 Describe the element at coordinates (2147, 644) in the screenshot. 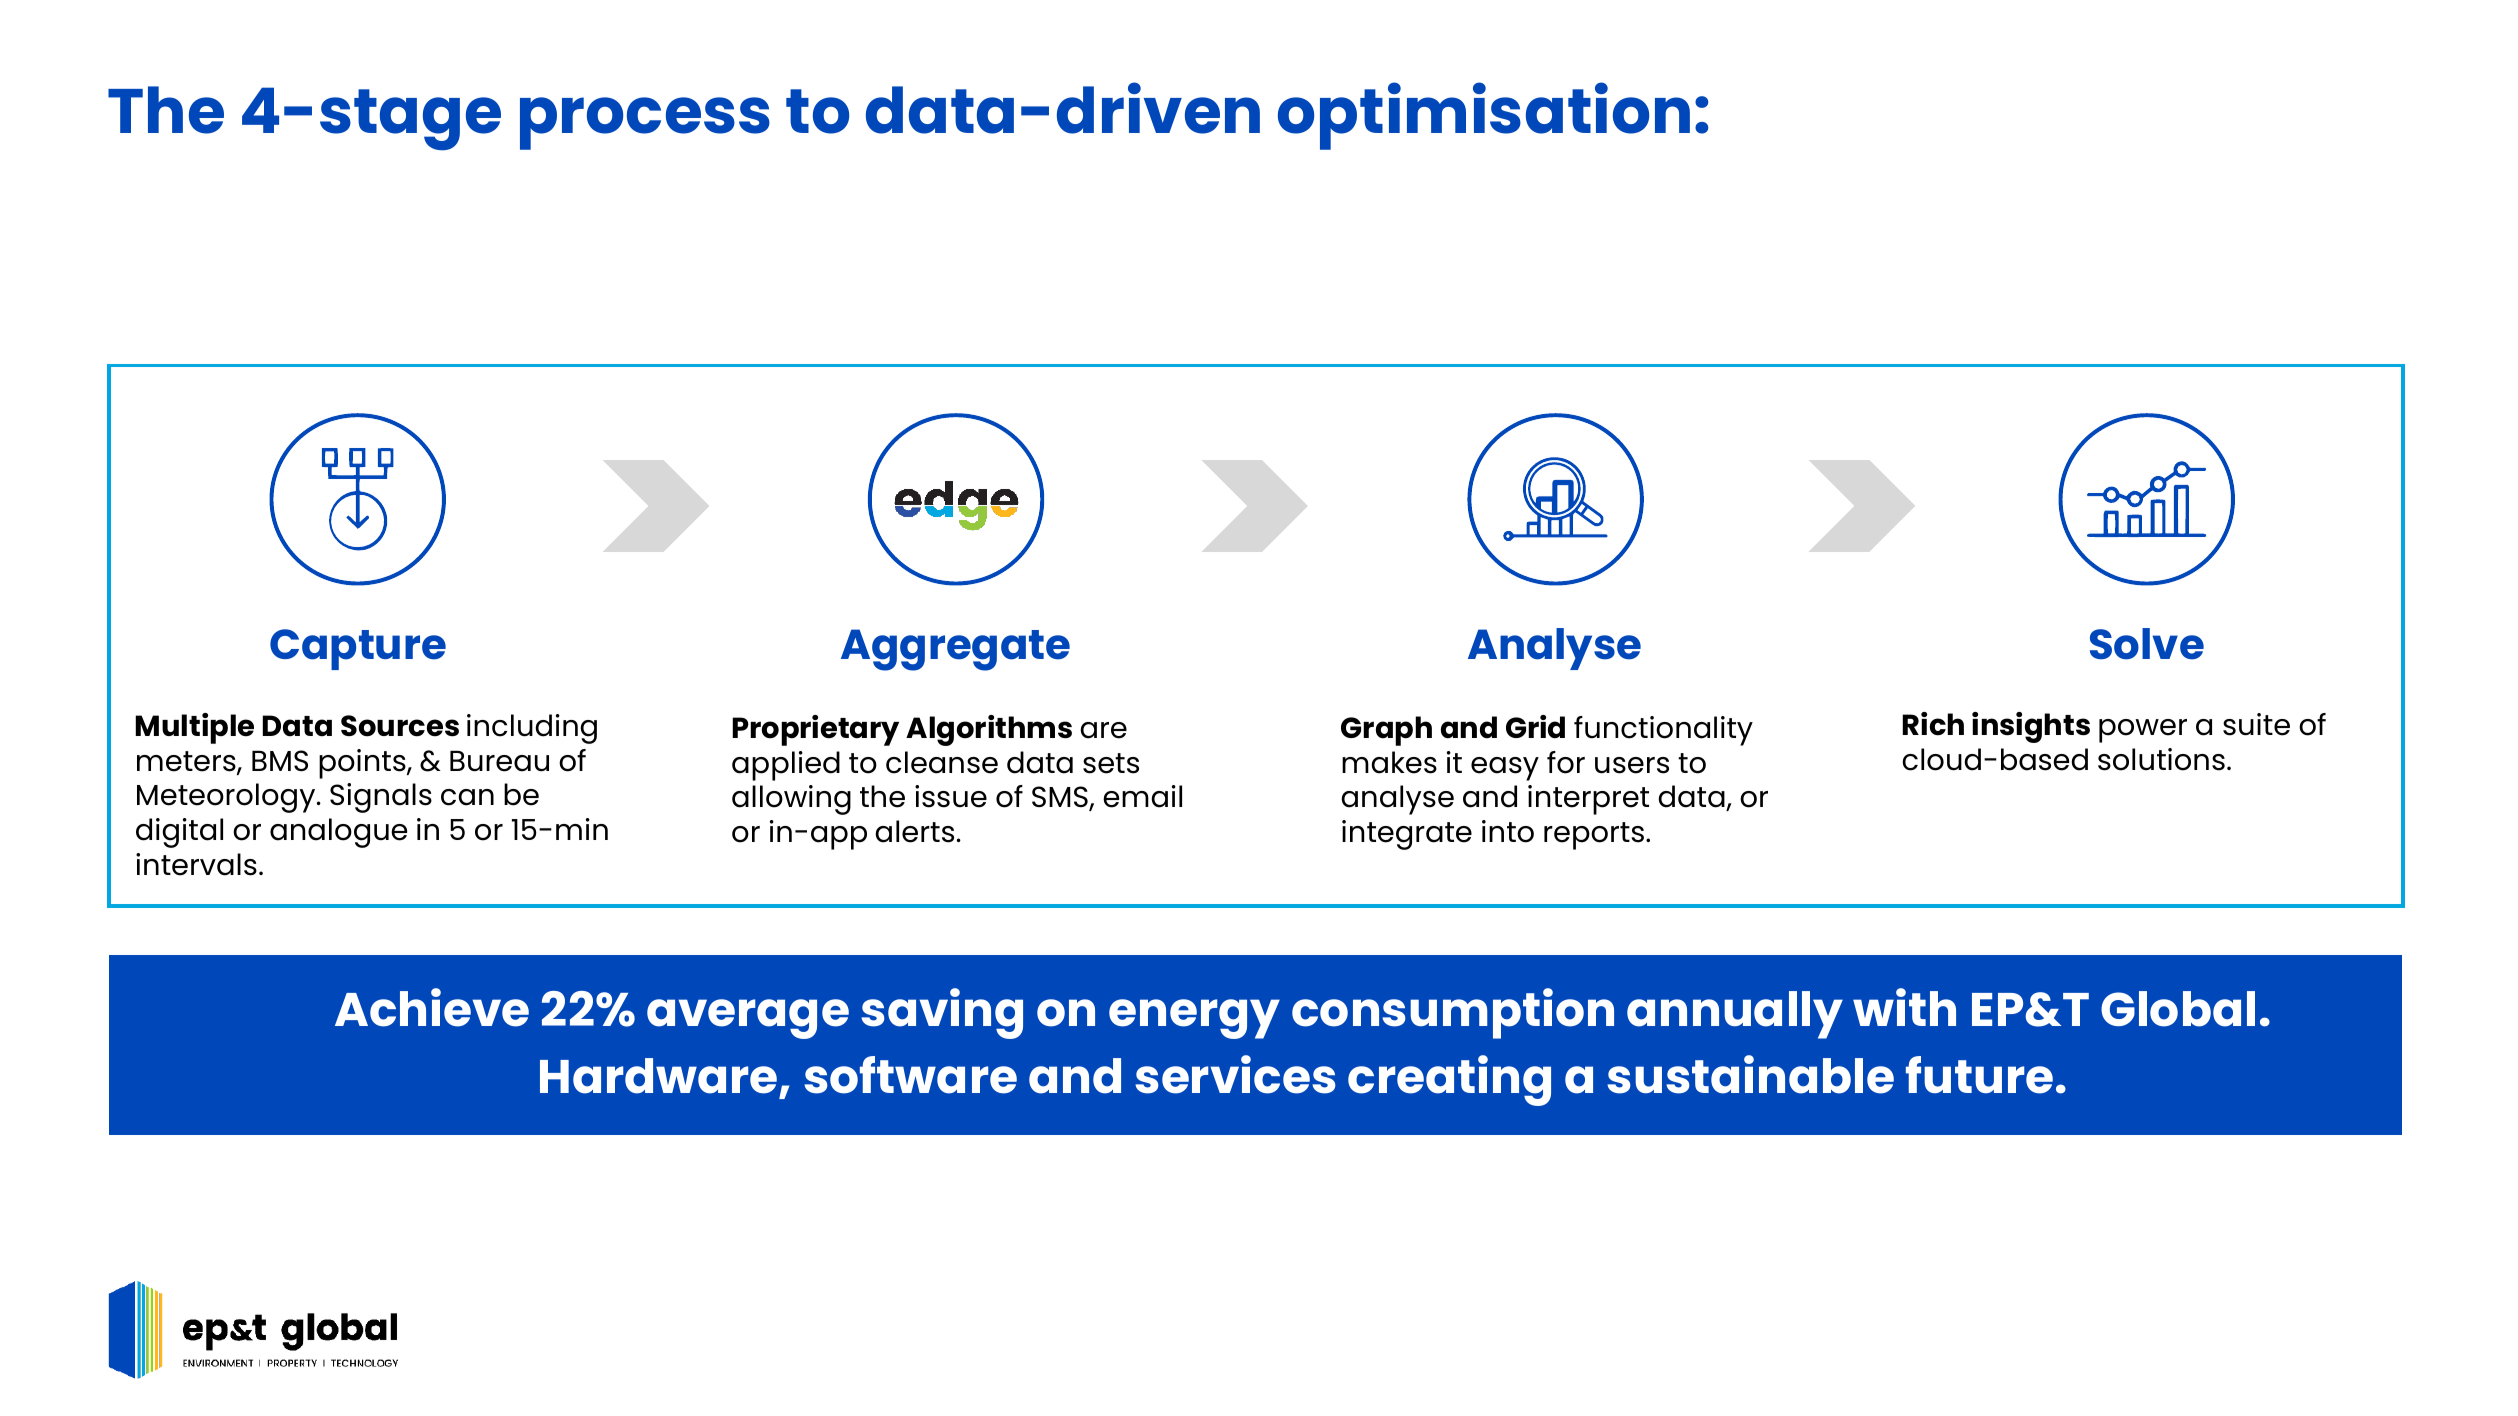

I see `Solve` at that location.
